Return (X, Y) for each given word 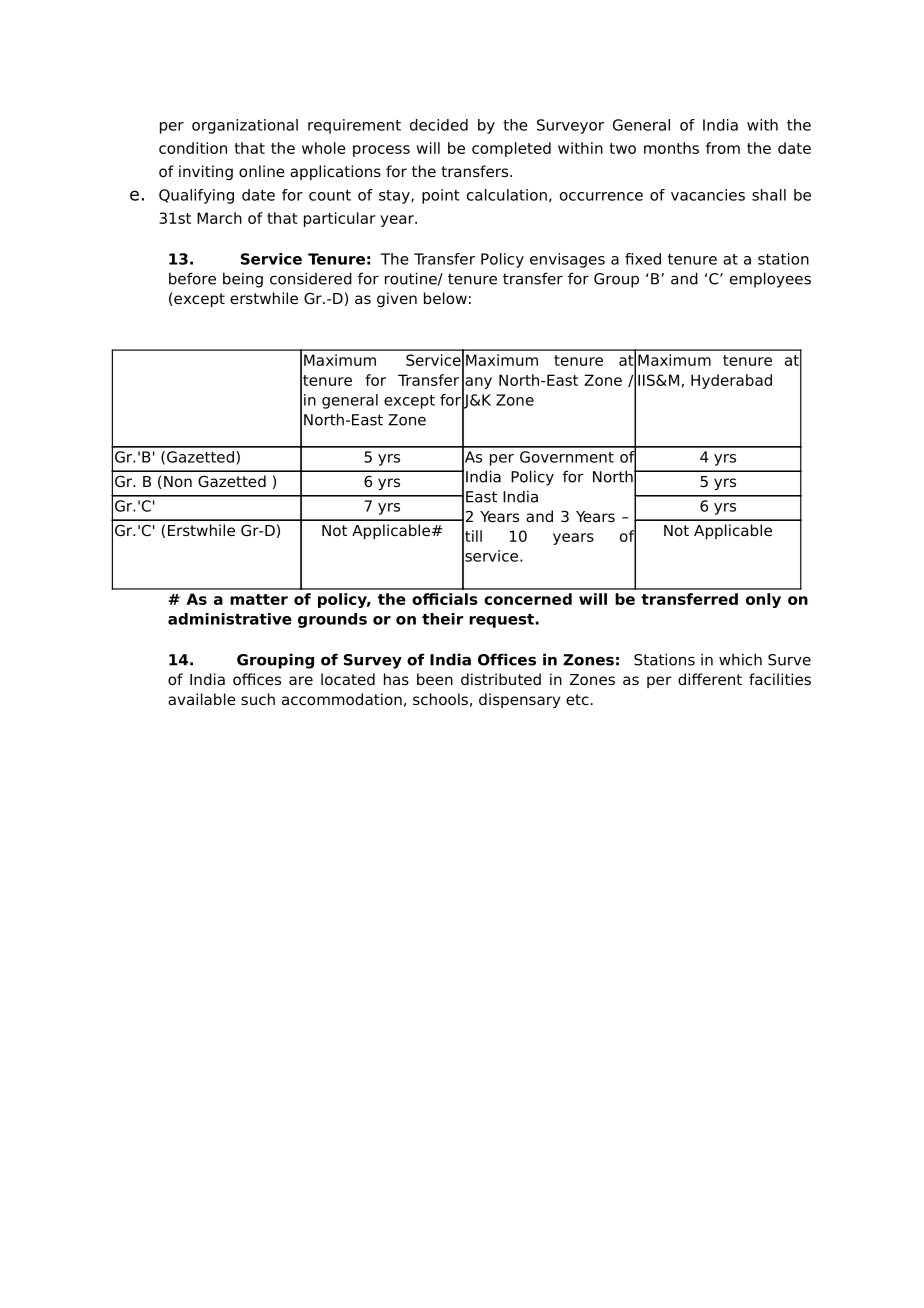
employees (770, 280)
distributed (501, 679)
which (740, 659)
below (445, 298)
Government (567, 457)
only (763, 600)
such (258, 699)
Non (178, 482)
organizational (245, 126)
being (243, 280)
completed (511, 149)
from (723, 148)
